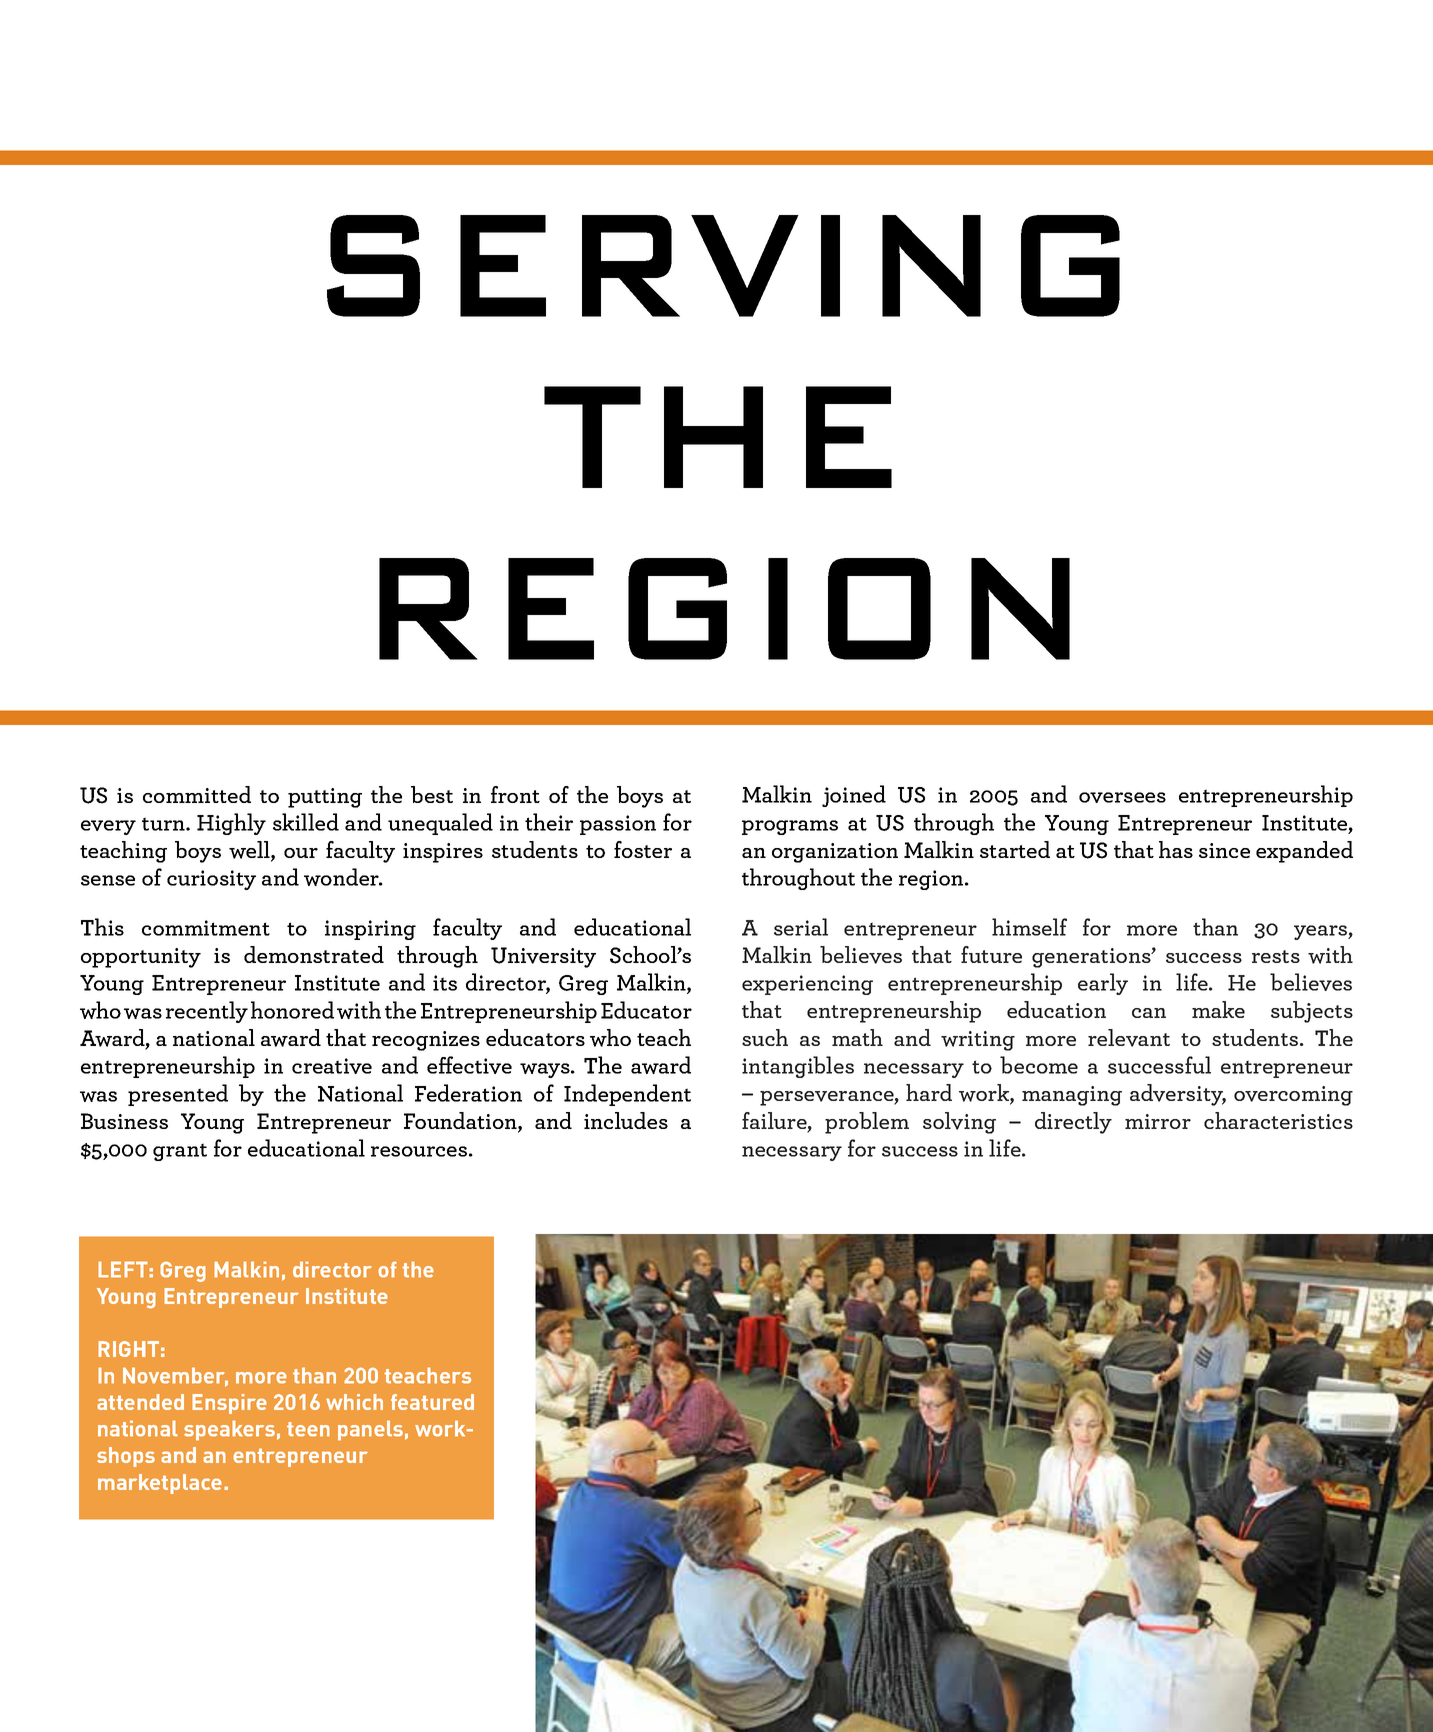 This image has height=1732, width=1433. I want to click on relevant, so click(1129, 1038).
